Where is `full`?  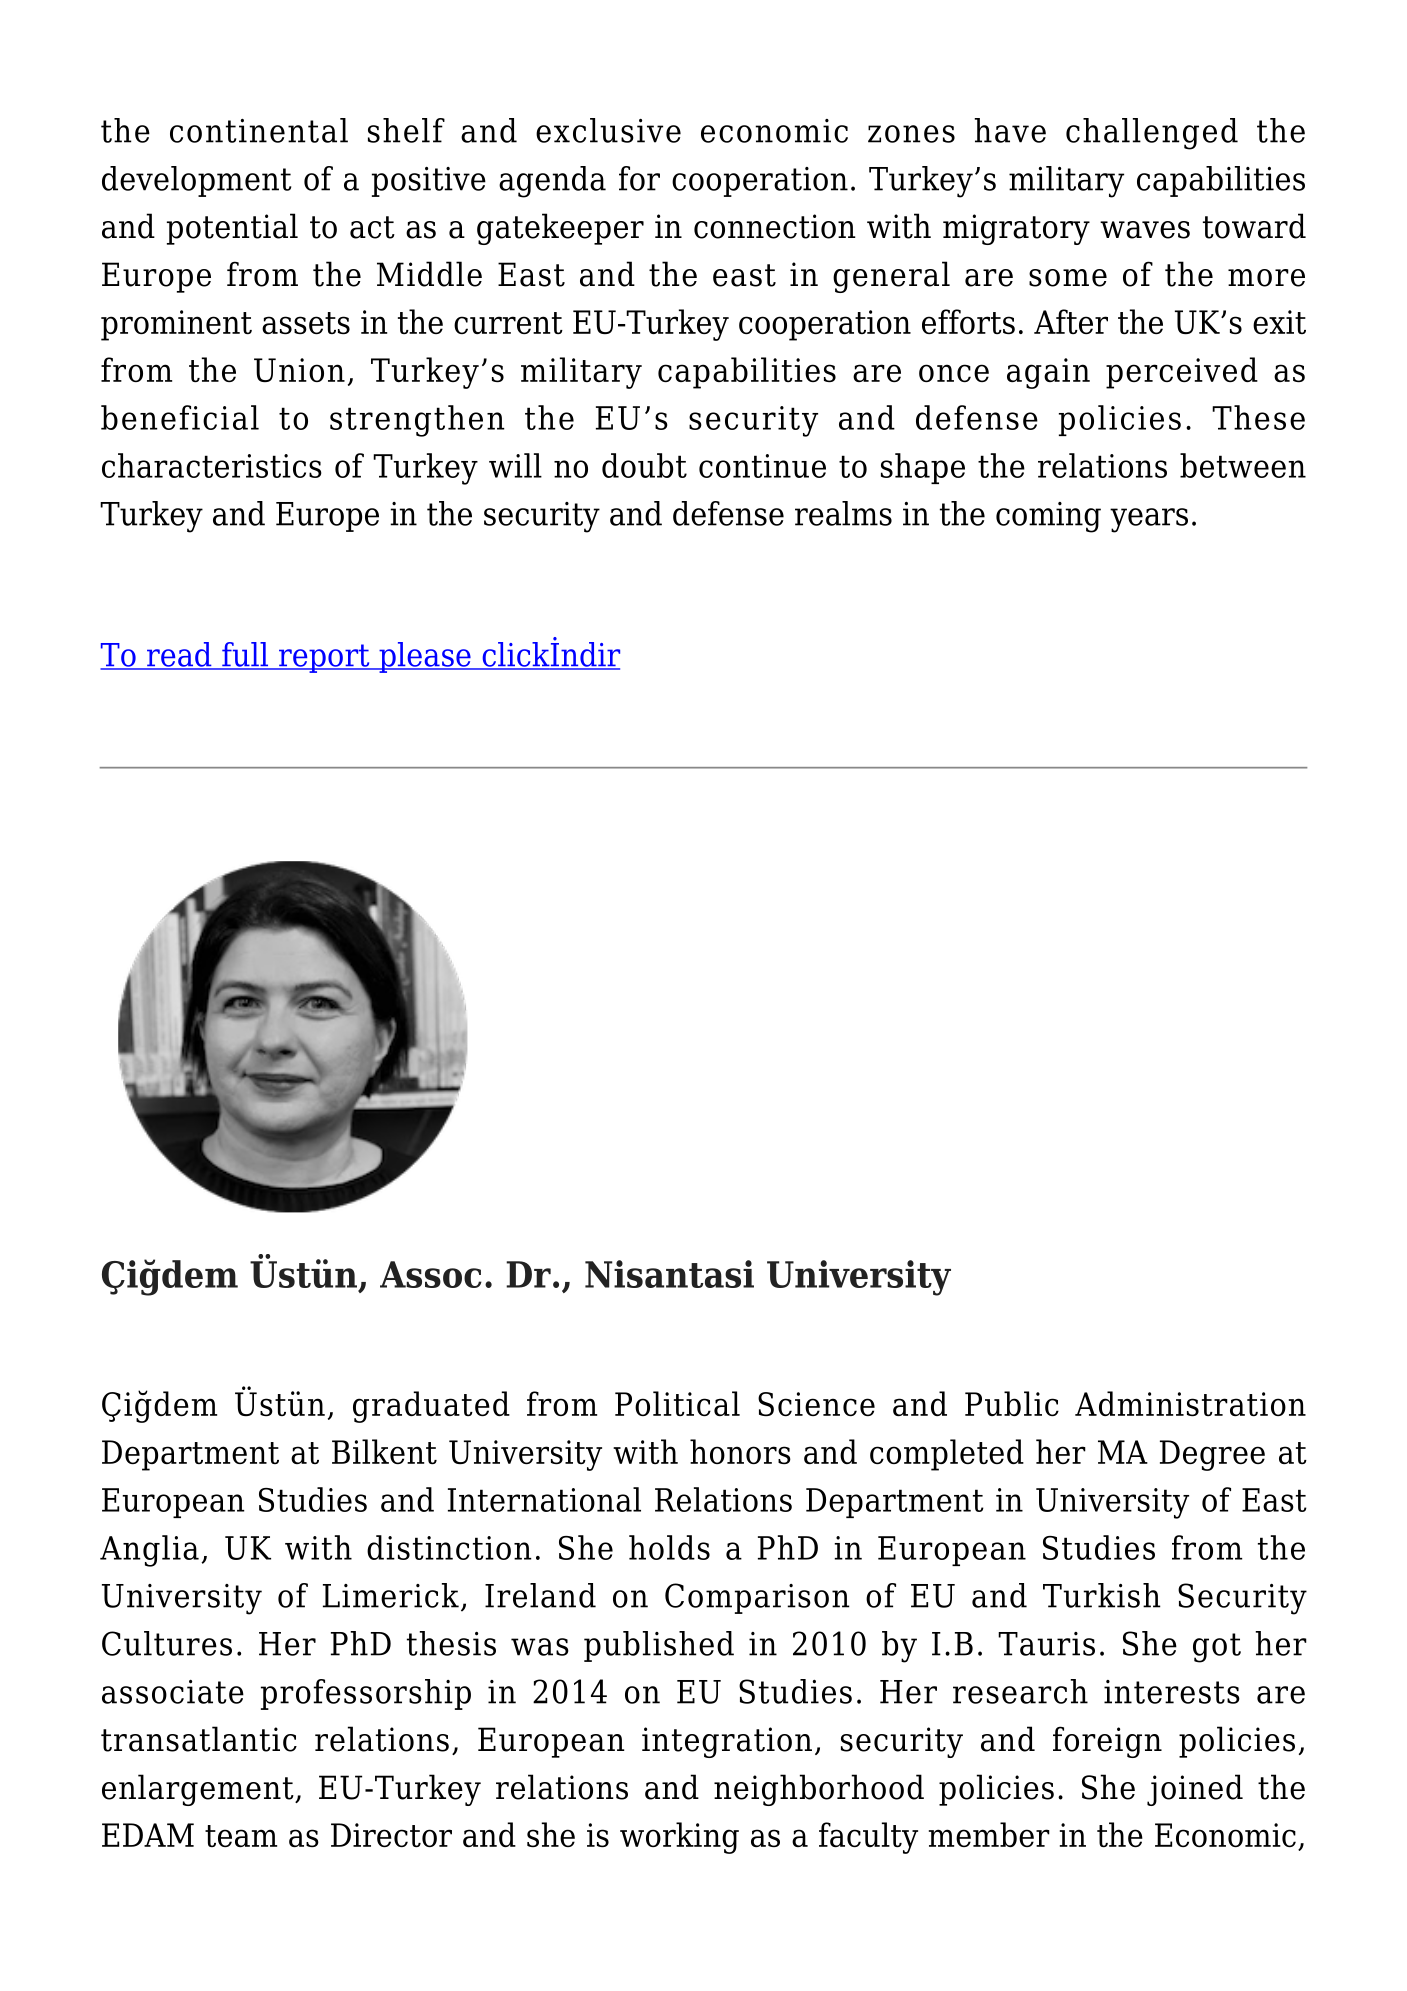 full is located at coordinates (245, 655).
